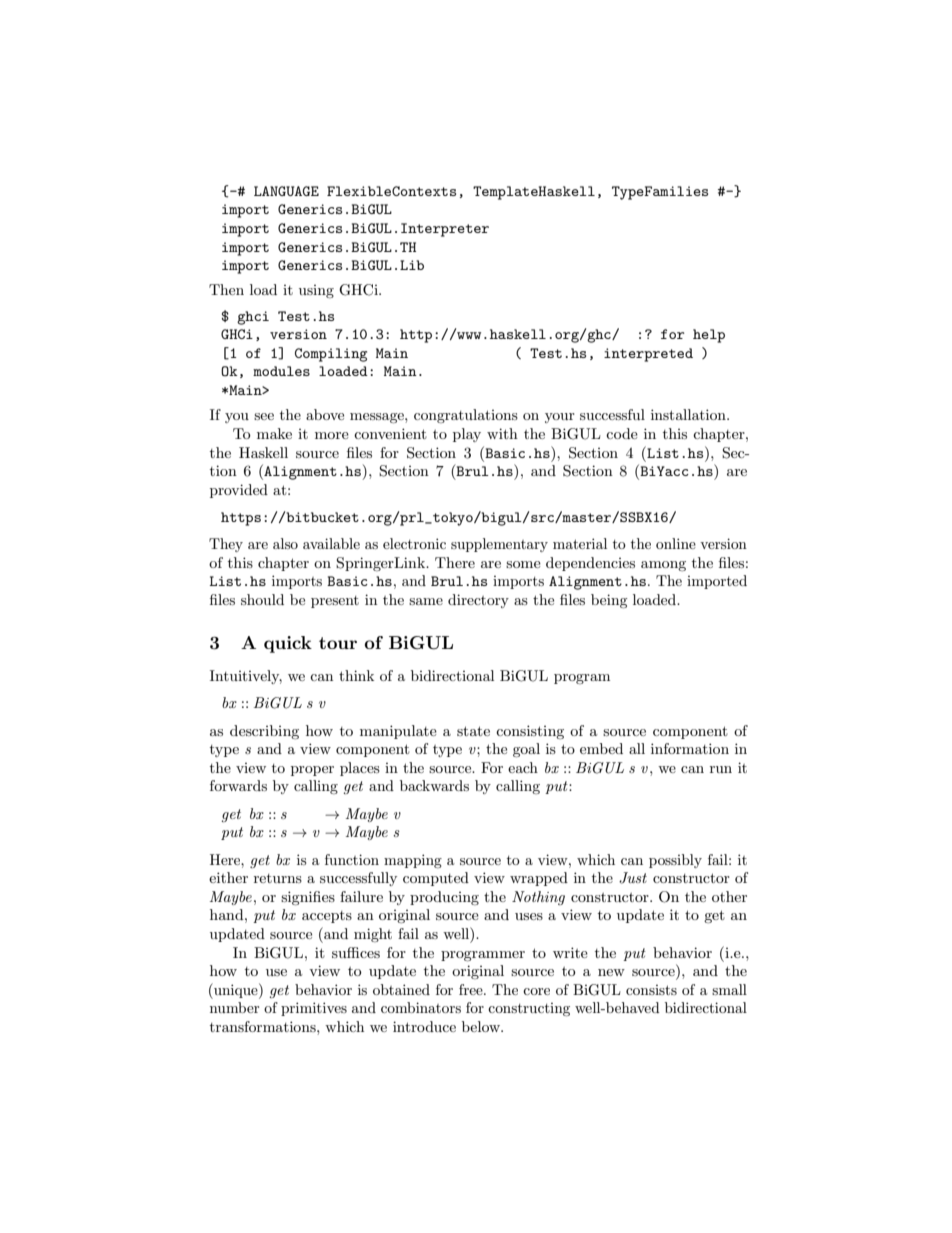 The image size is (952, 1233). I want to click on among, so click(663, 566).
